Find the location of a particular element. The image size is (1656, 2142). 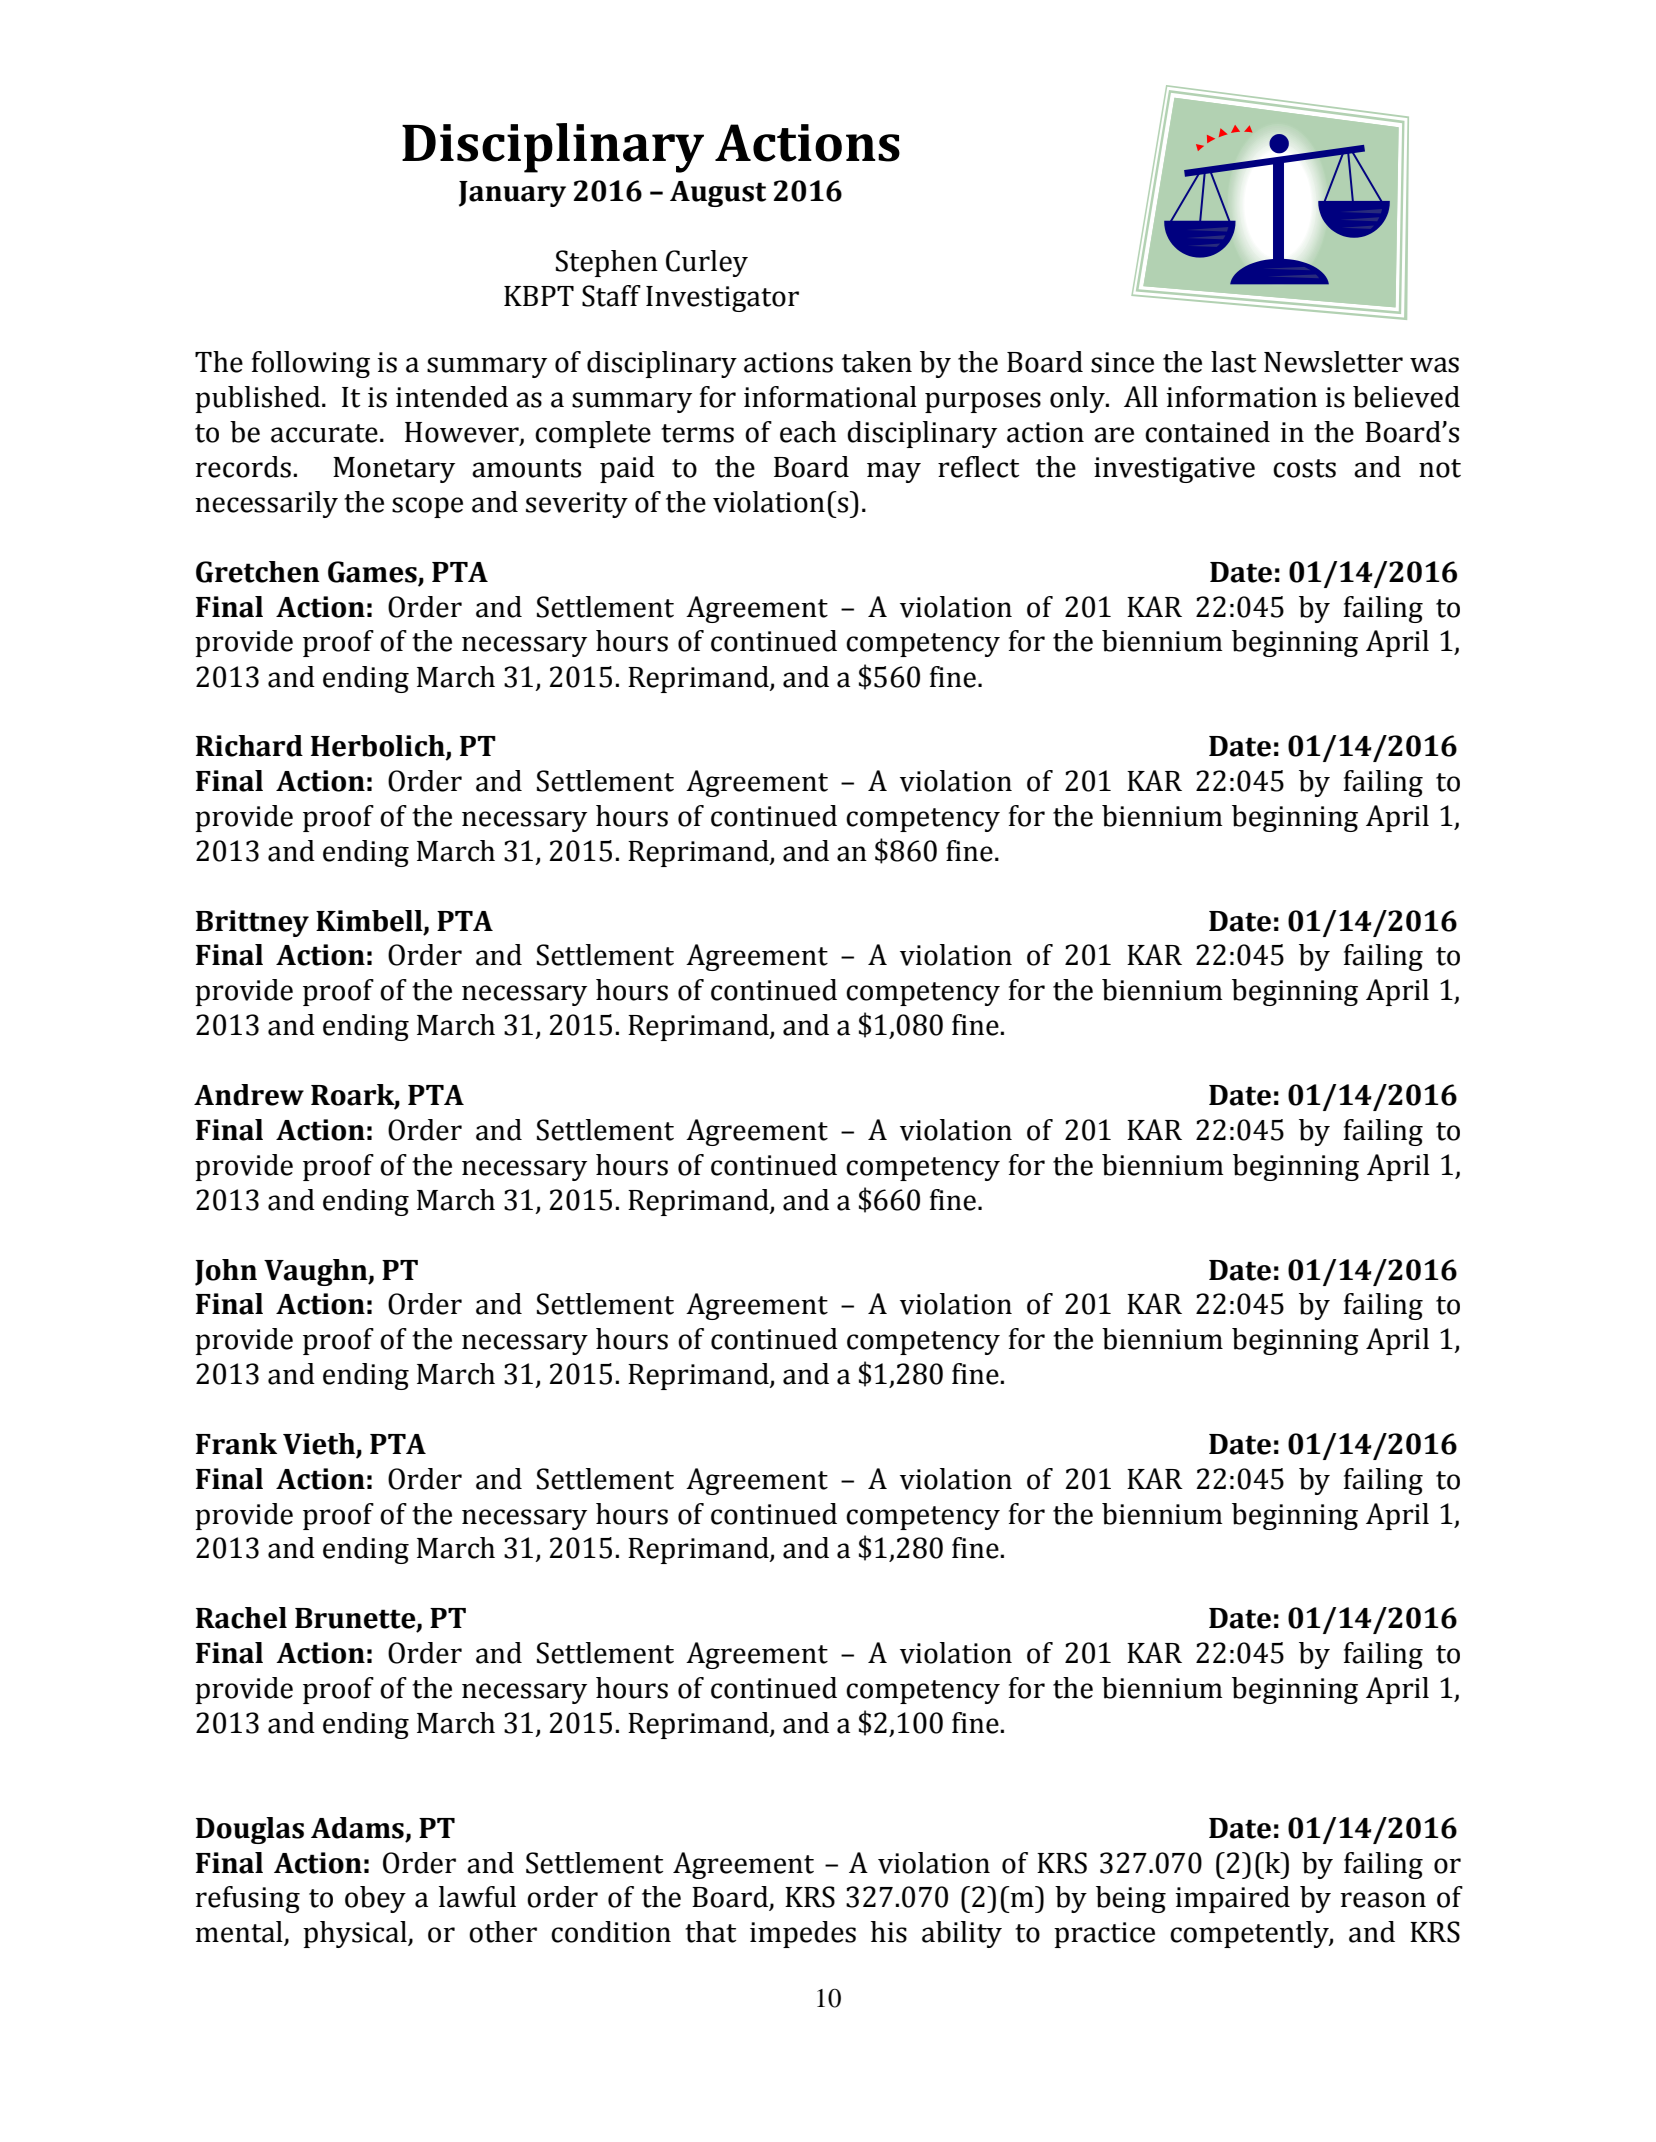

Brittney is located at coordinates (252, 923).
